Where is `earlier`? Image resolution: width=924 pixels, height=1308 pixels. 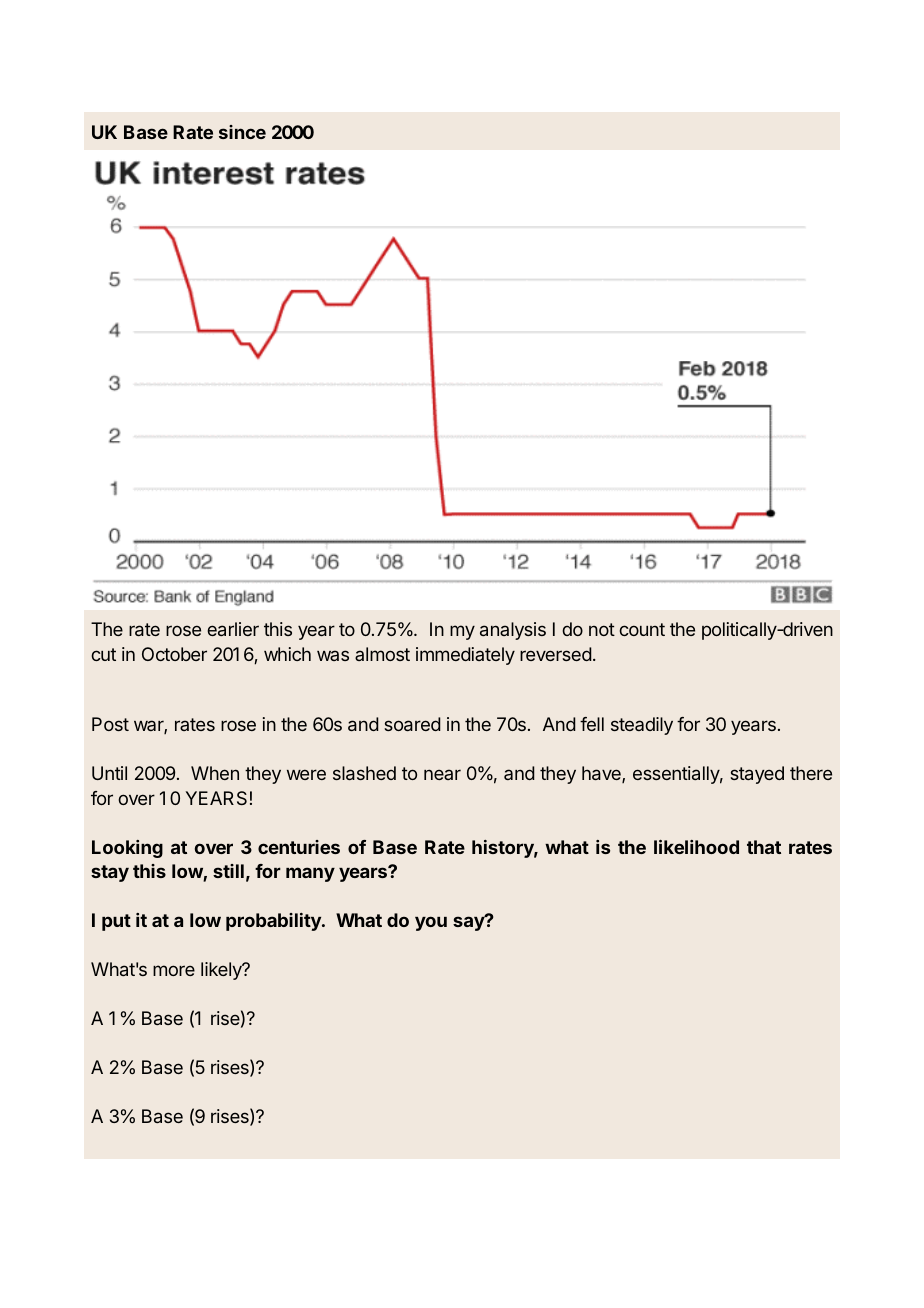 earlier is located at coordinates (233, 629).
